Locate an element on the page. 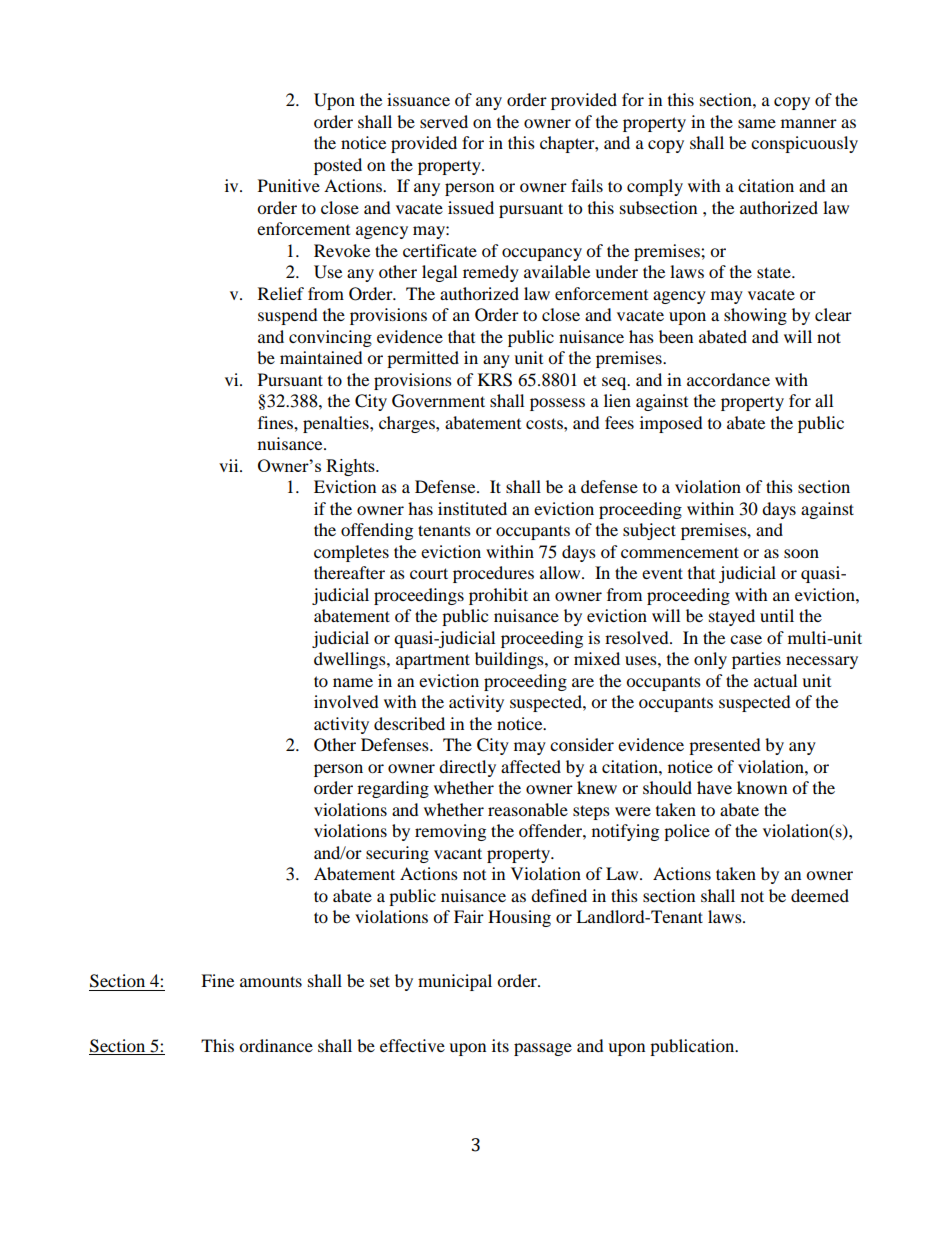  posted is located at coordinates (338, 166).
